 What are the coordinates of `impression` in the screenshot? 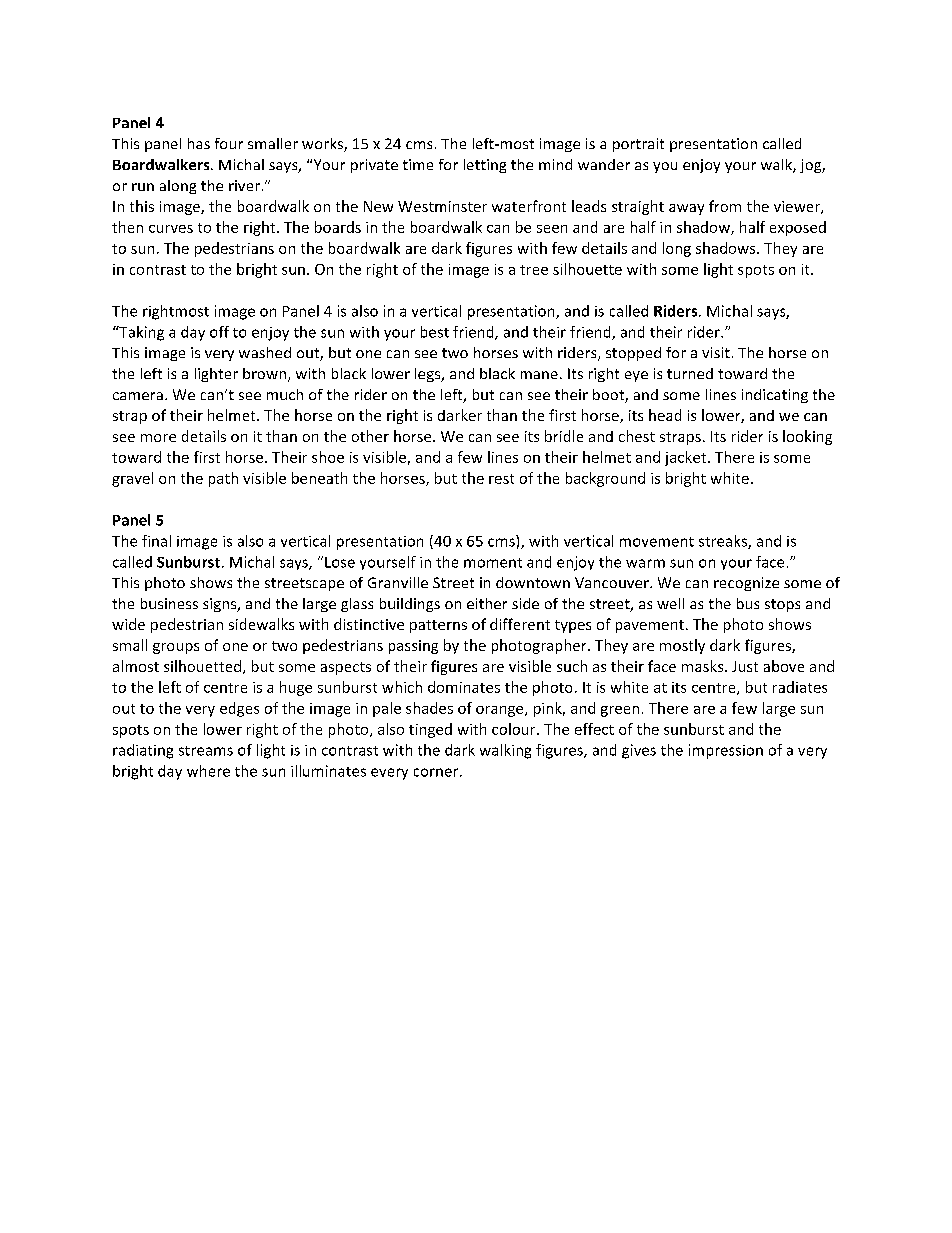 It's located at (726, 751).
